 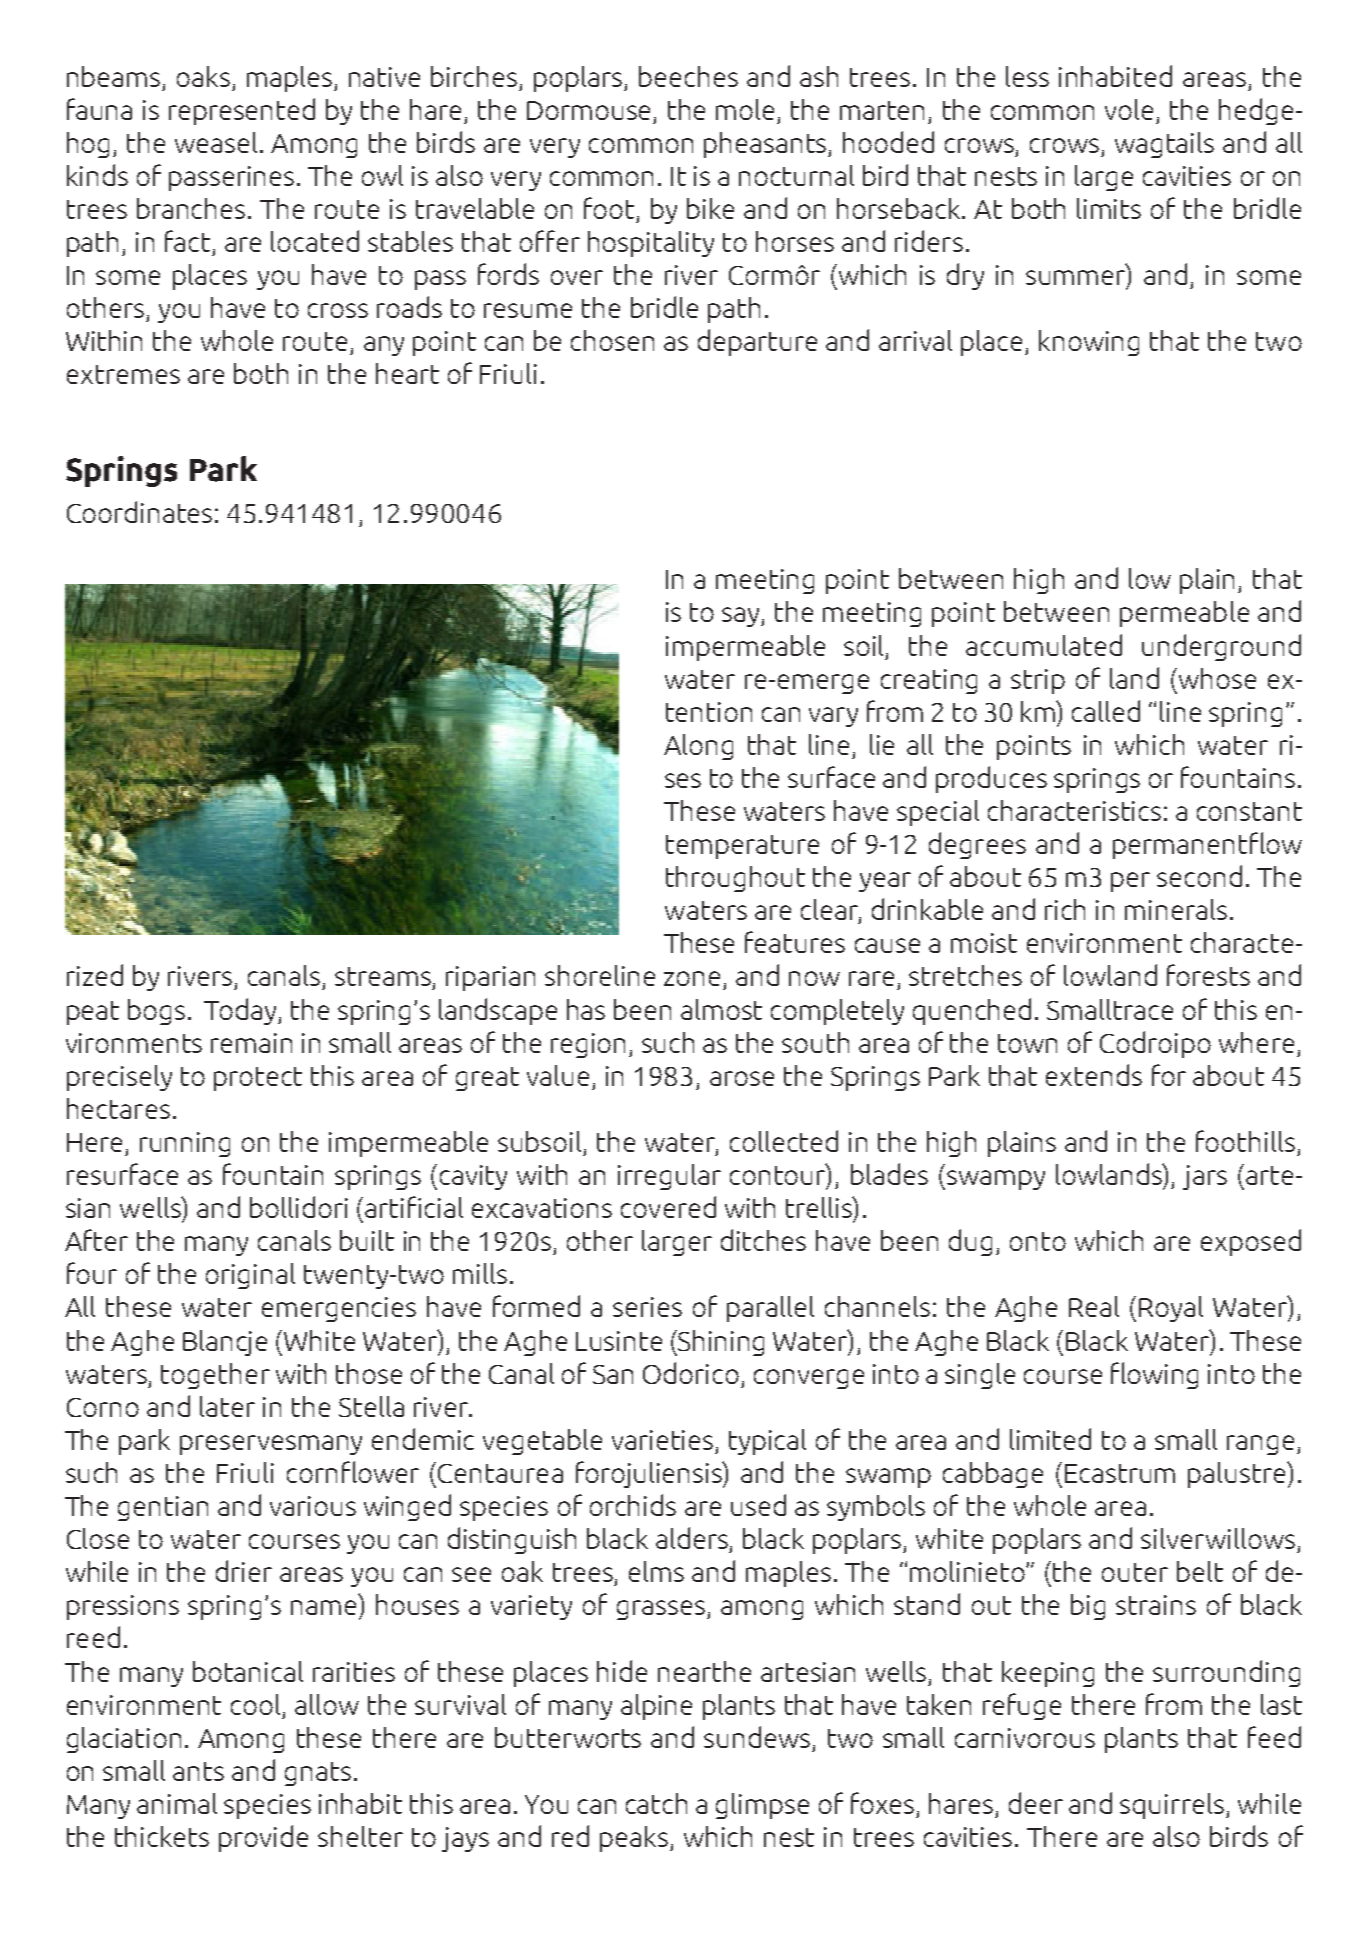 I want to click on Along, so click(x=698, y=747).
